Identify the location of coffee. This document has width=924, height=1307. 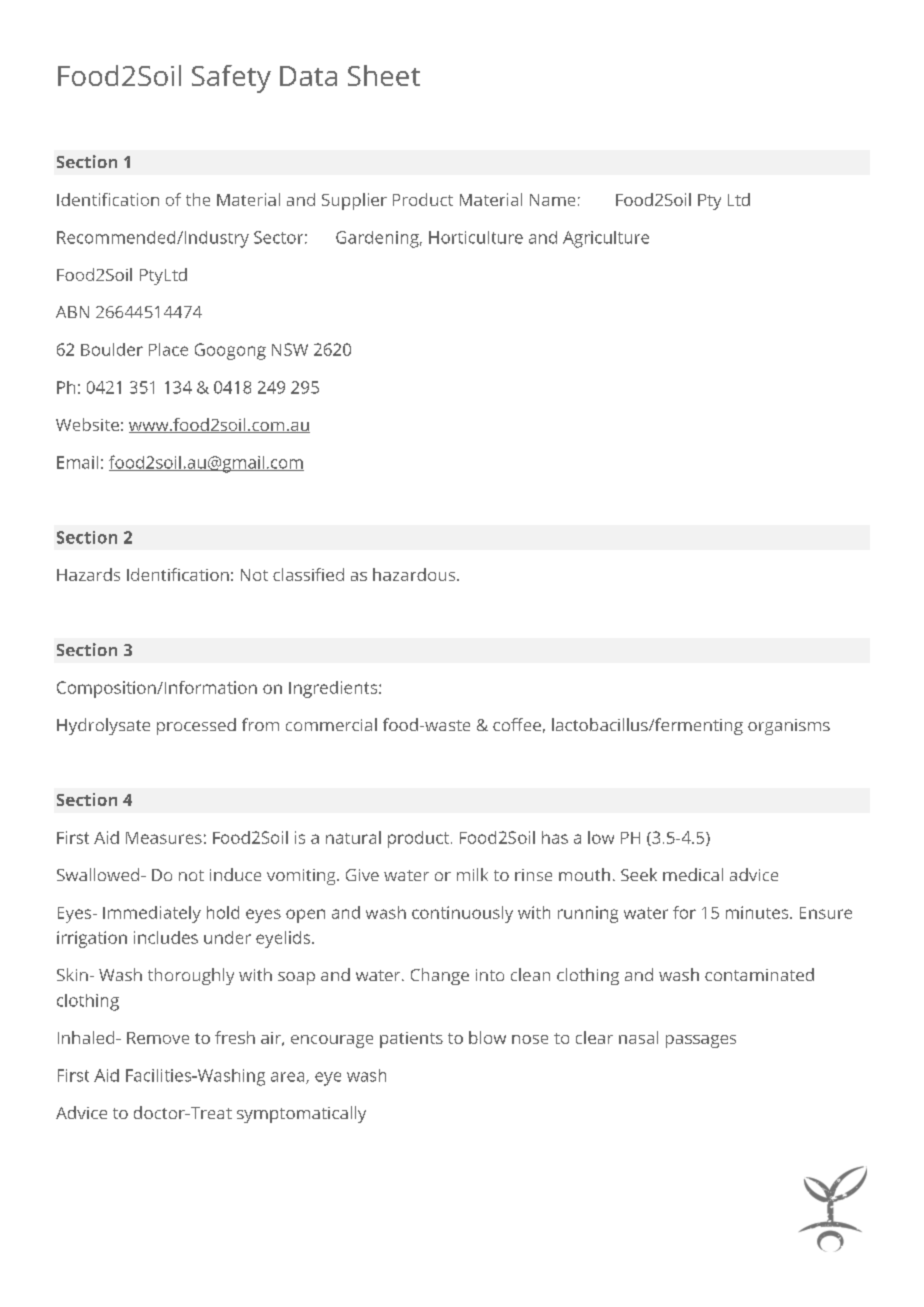
(517, 724).
